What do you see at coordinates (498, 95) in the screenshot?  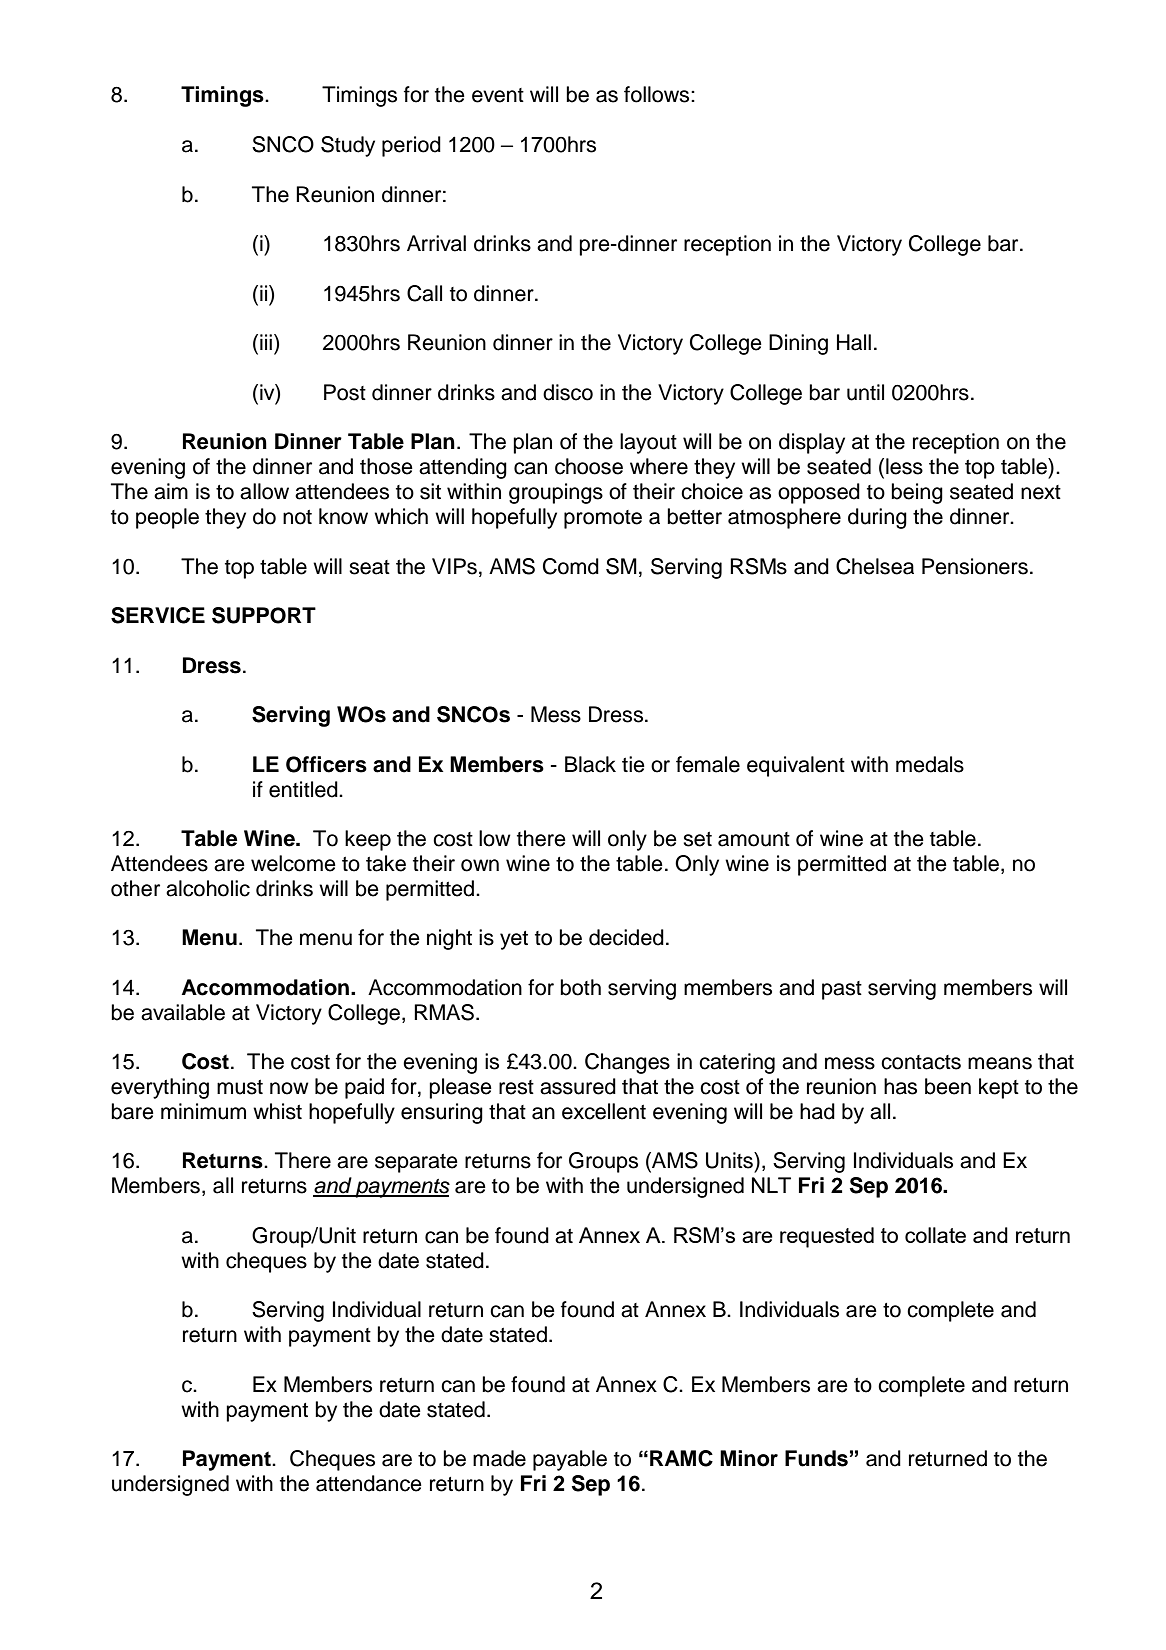 I see `event` at bounding box center [498, 95].
